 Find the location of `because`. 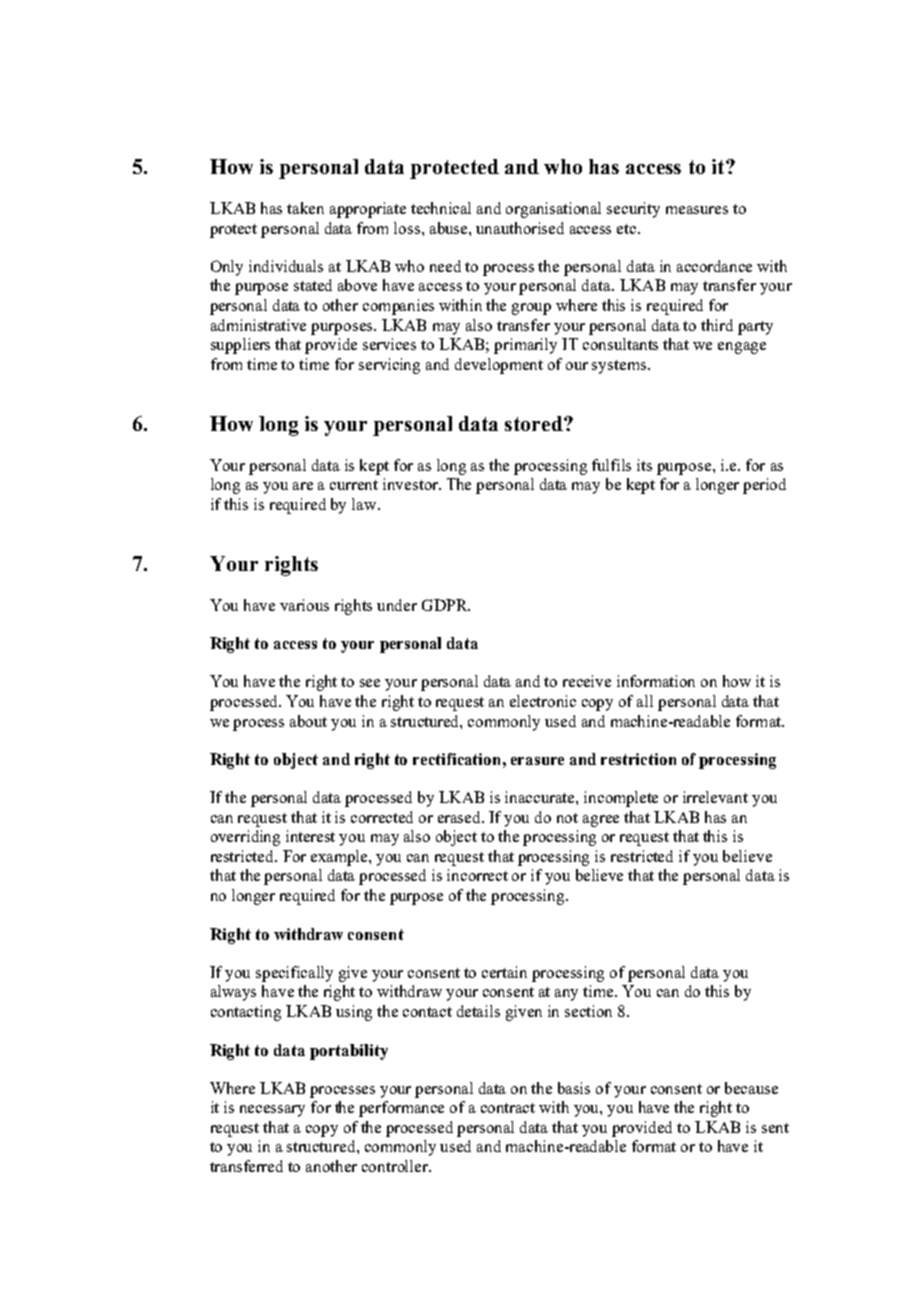

because is located at coordinates (751, 1088).
